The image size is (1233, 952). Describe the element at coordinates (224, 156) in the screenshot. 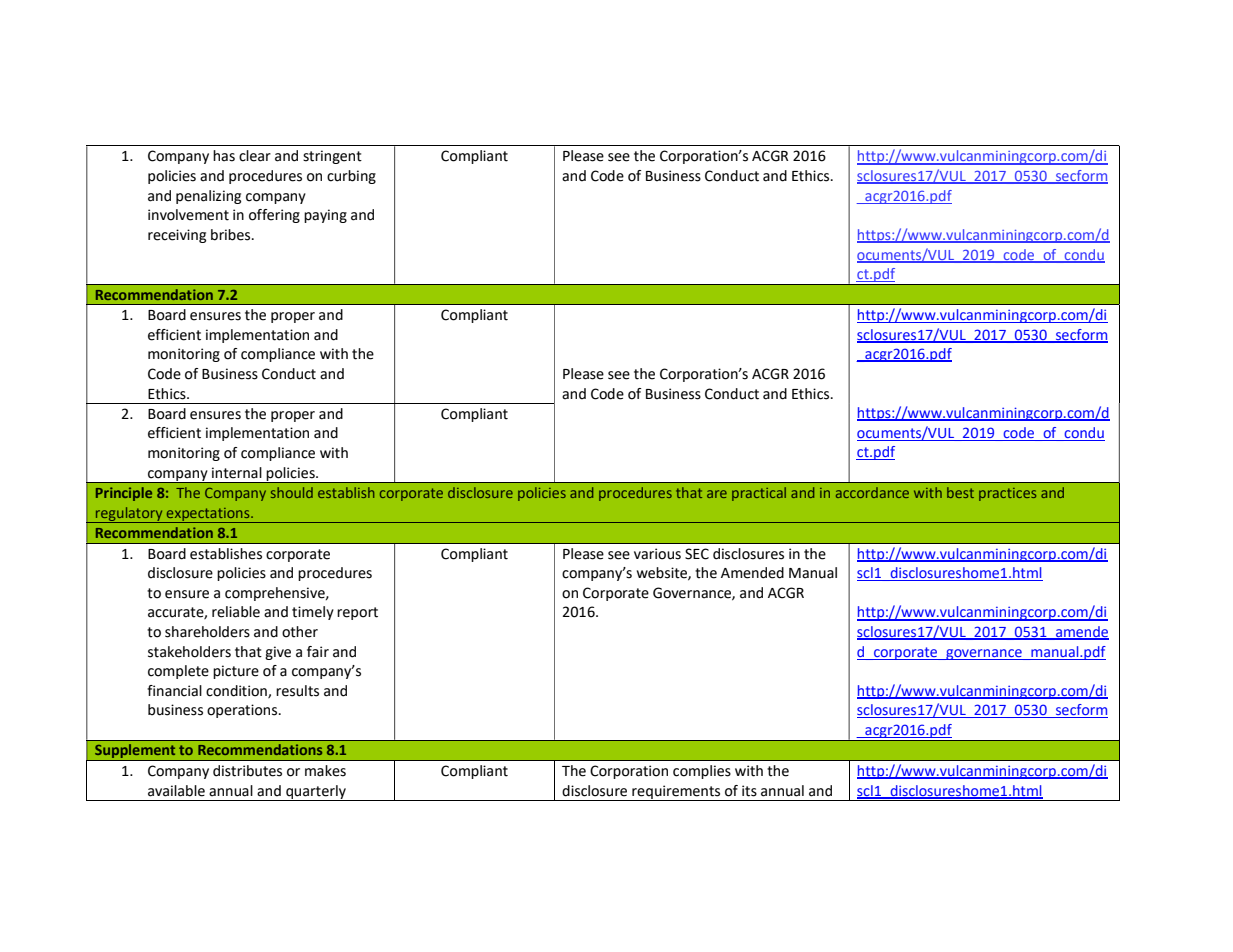

I see `has` at that location.
